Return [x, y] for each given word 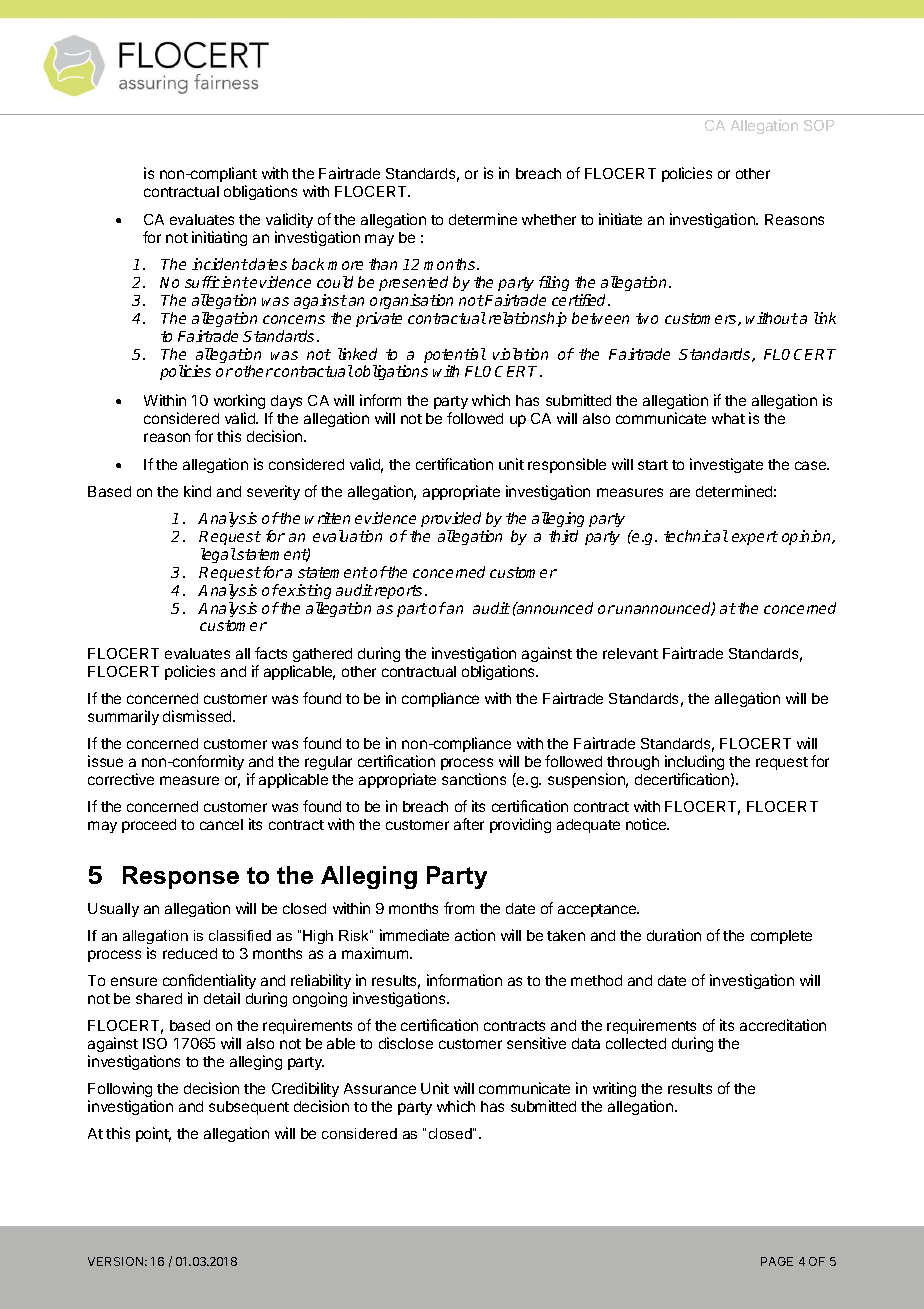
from [459, 908]
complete [781, 937]
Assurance [380, 1088]
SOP [819, 125]
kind [197, 491]
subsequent [249, 1108]
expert [755, 538]
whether [549, 219]
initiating [219, 238]
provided [451, 519]
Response [181, 877]
